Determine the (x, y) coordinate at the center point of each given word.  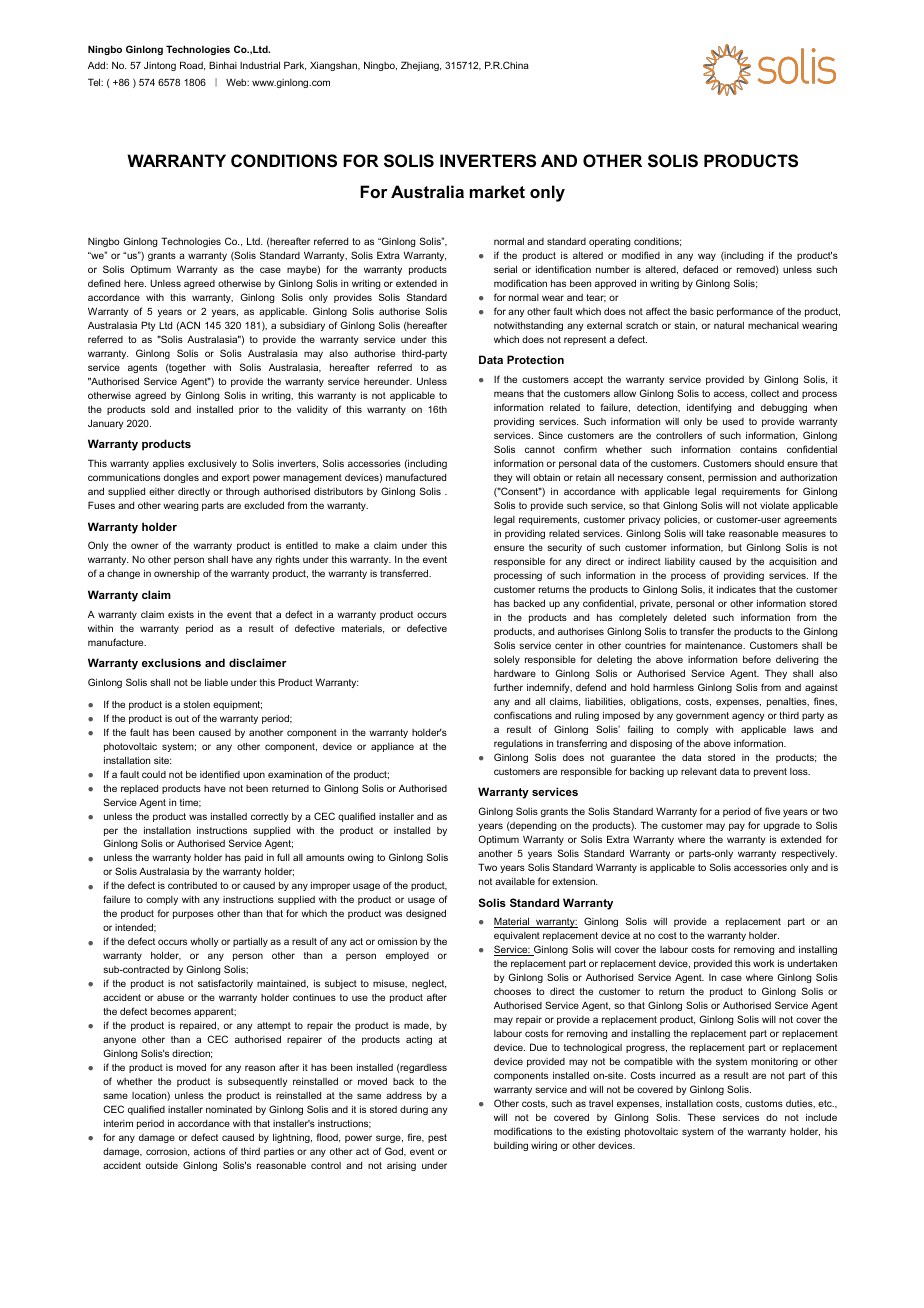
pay (737, 827)
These (701, 1117)
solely (507, 660)
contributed (192, 885)
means (509, 394)
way (707, 257)
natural (729, 325)
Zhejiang (421, 66)
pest (437, 1138)
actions (209, 1151)
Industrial (260, 65)
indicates (736, 589)
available (515, 881)
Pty (148, 326)
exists (181, 614)
